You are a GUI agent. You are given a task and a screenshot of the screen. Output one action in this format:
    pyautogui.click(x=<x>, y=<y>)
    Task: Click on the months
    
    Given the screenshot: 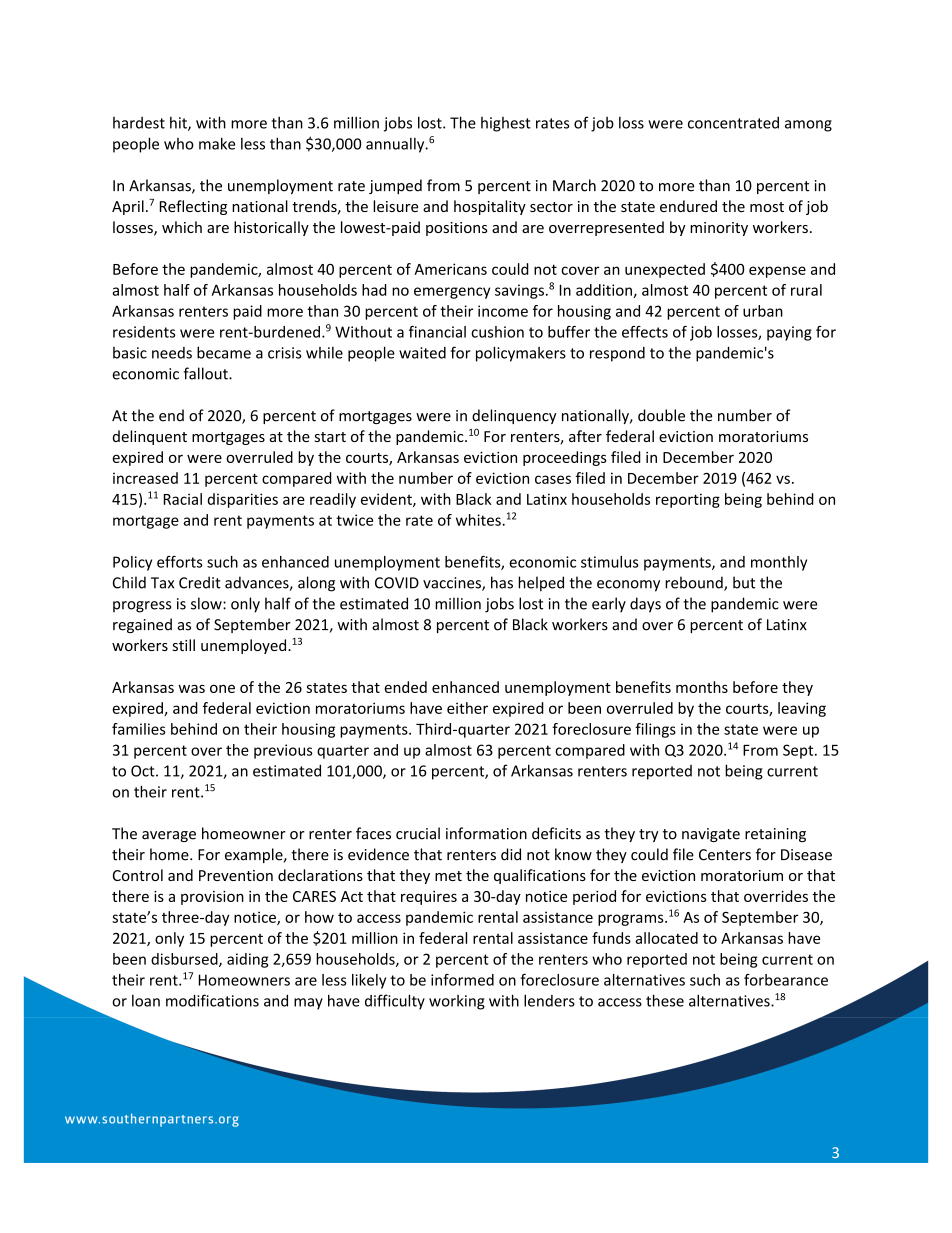 What is the action you would take?
    pyautogui.click(x=702, y=687)
